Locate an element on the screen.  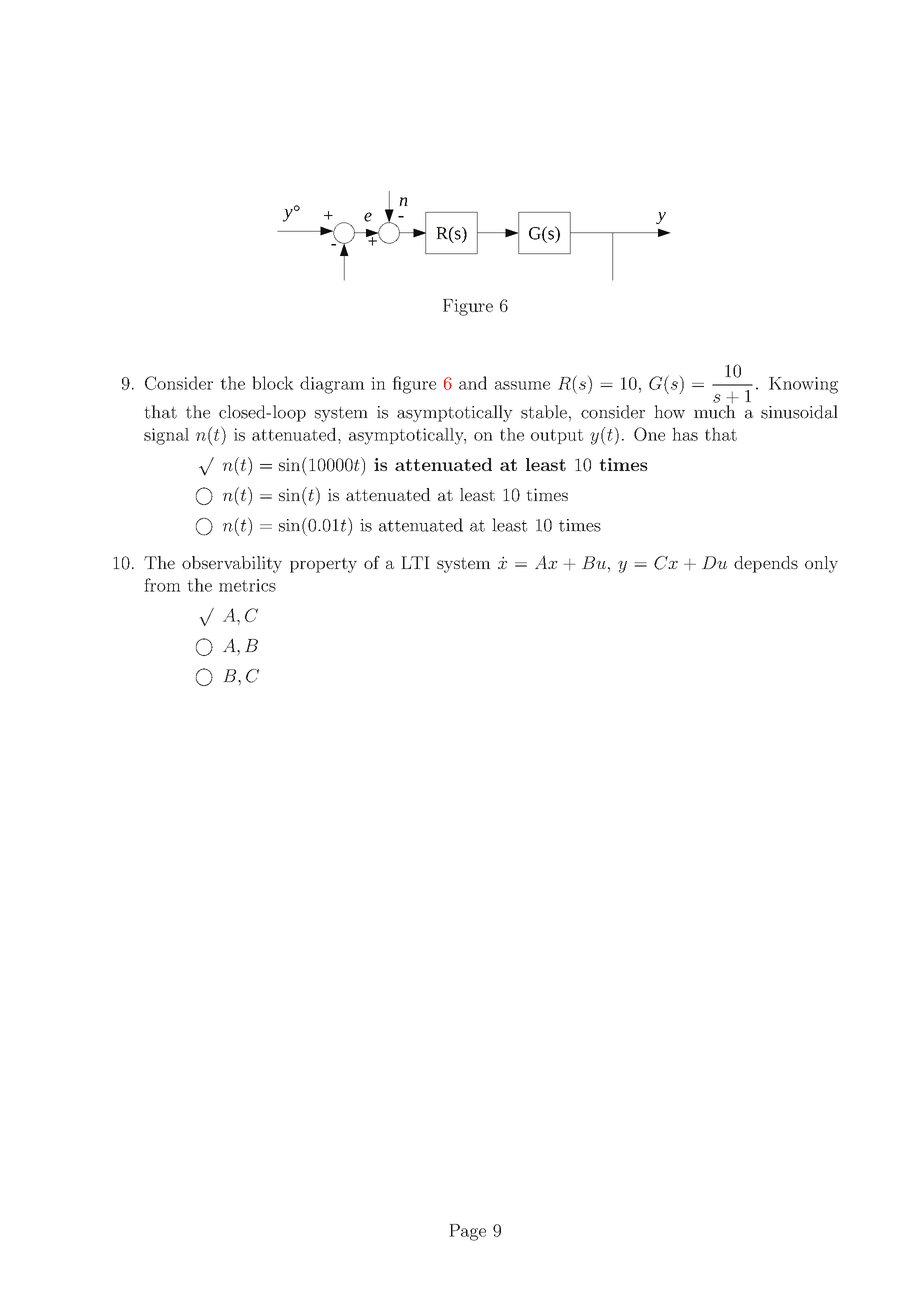
block is located at coordinates (273, 383).
